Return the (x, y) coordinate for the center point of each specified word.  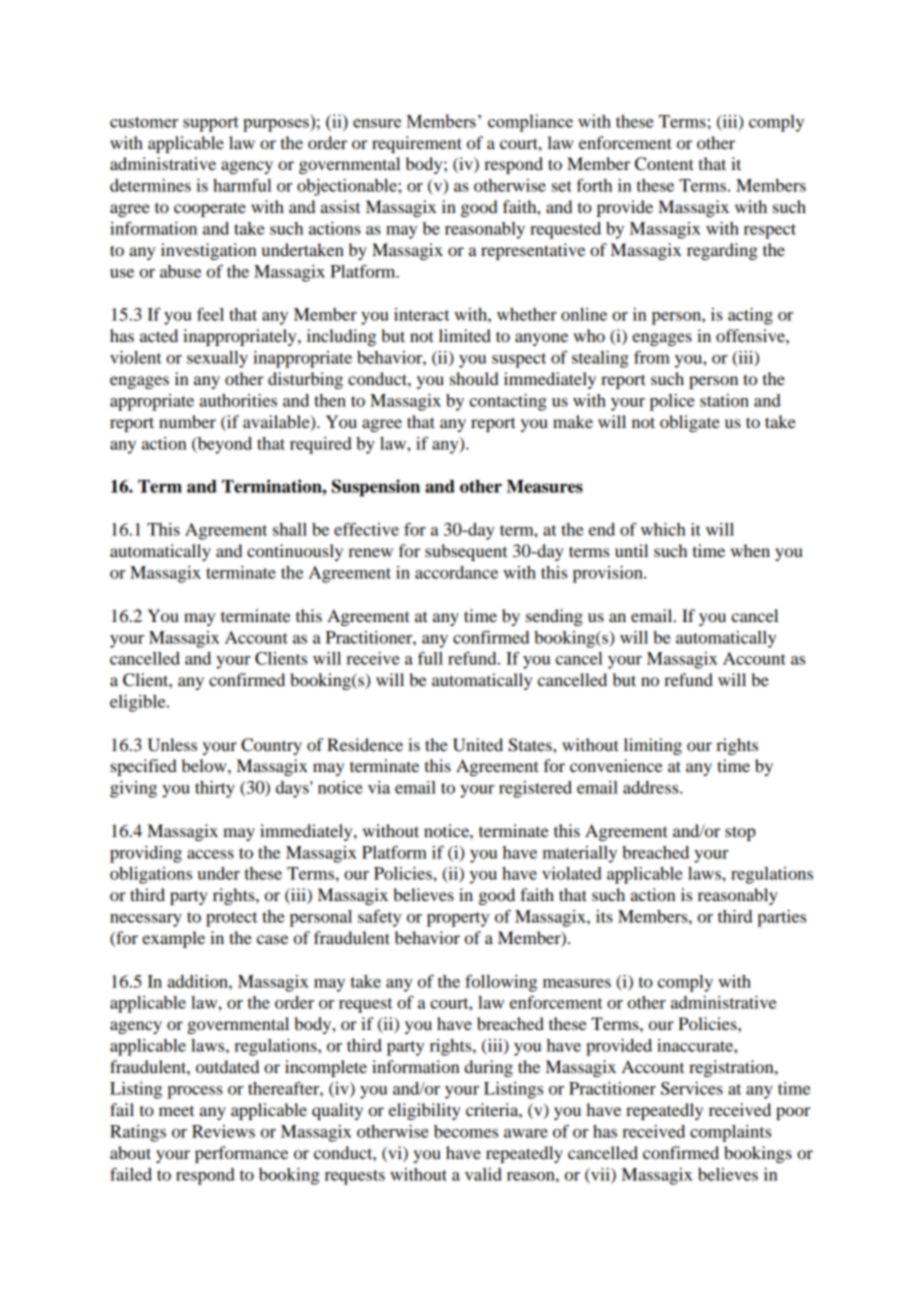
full (430, 658)
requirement (417, 144)
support (211, 124)
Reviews (223, 1131)
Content (664, 164)
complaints (730, 1133)
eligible (139, 703)
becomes (466, 1131)
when (750, 550)
